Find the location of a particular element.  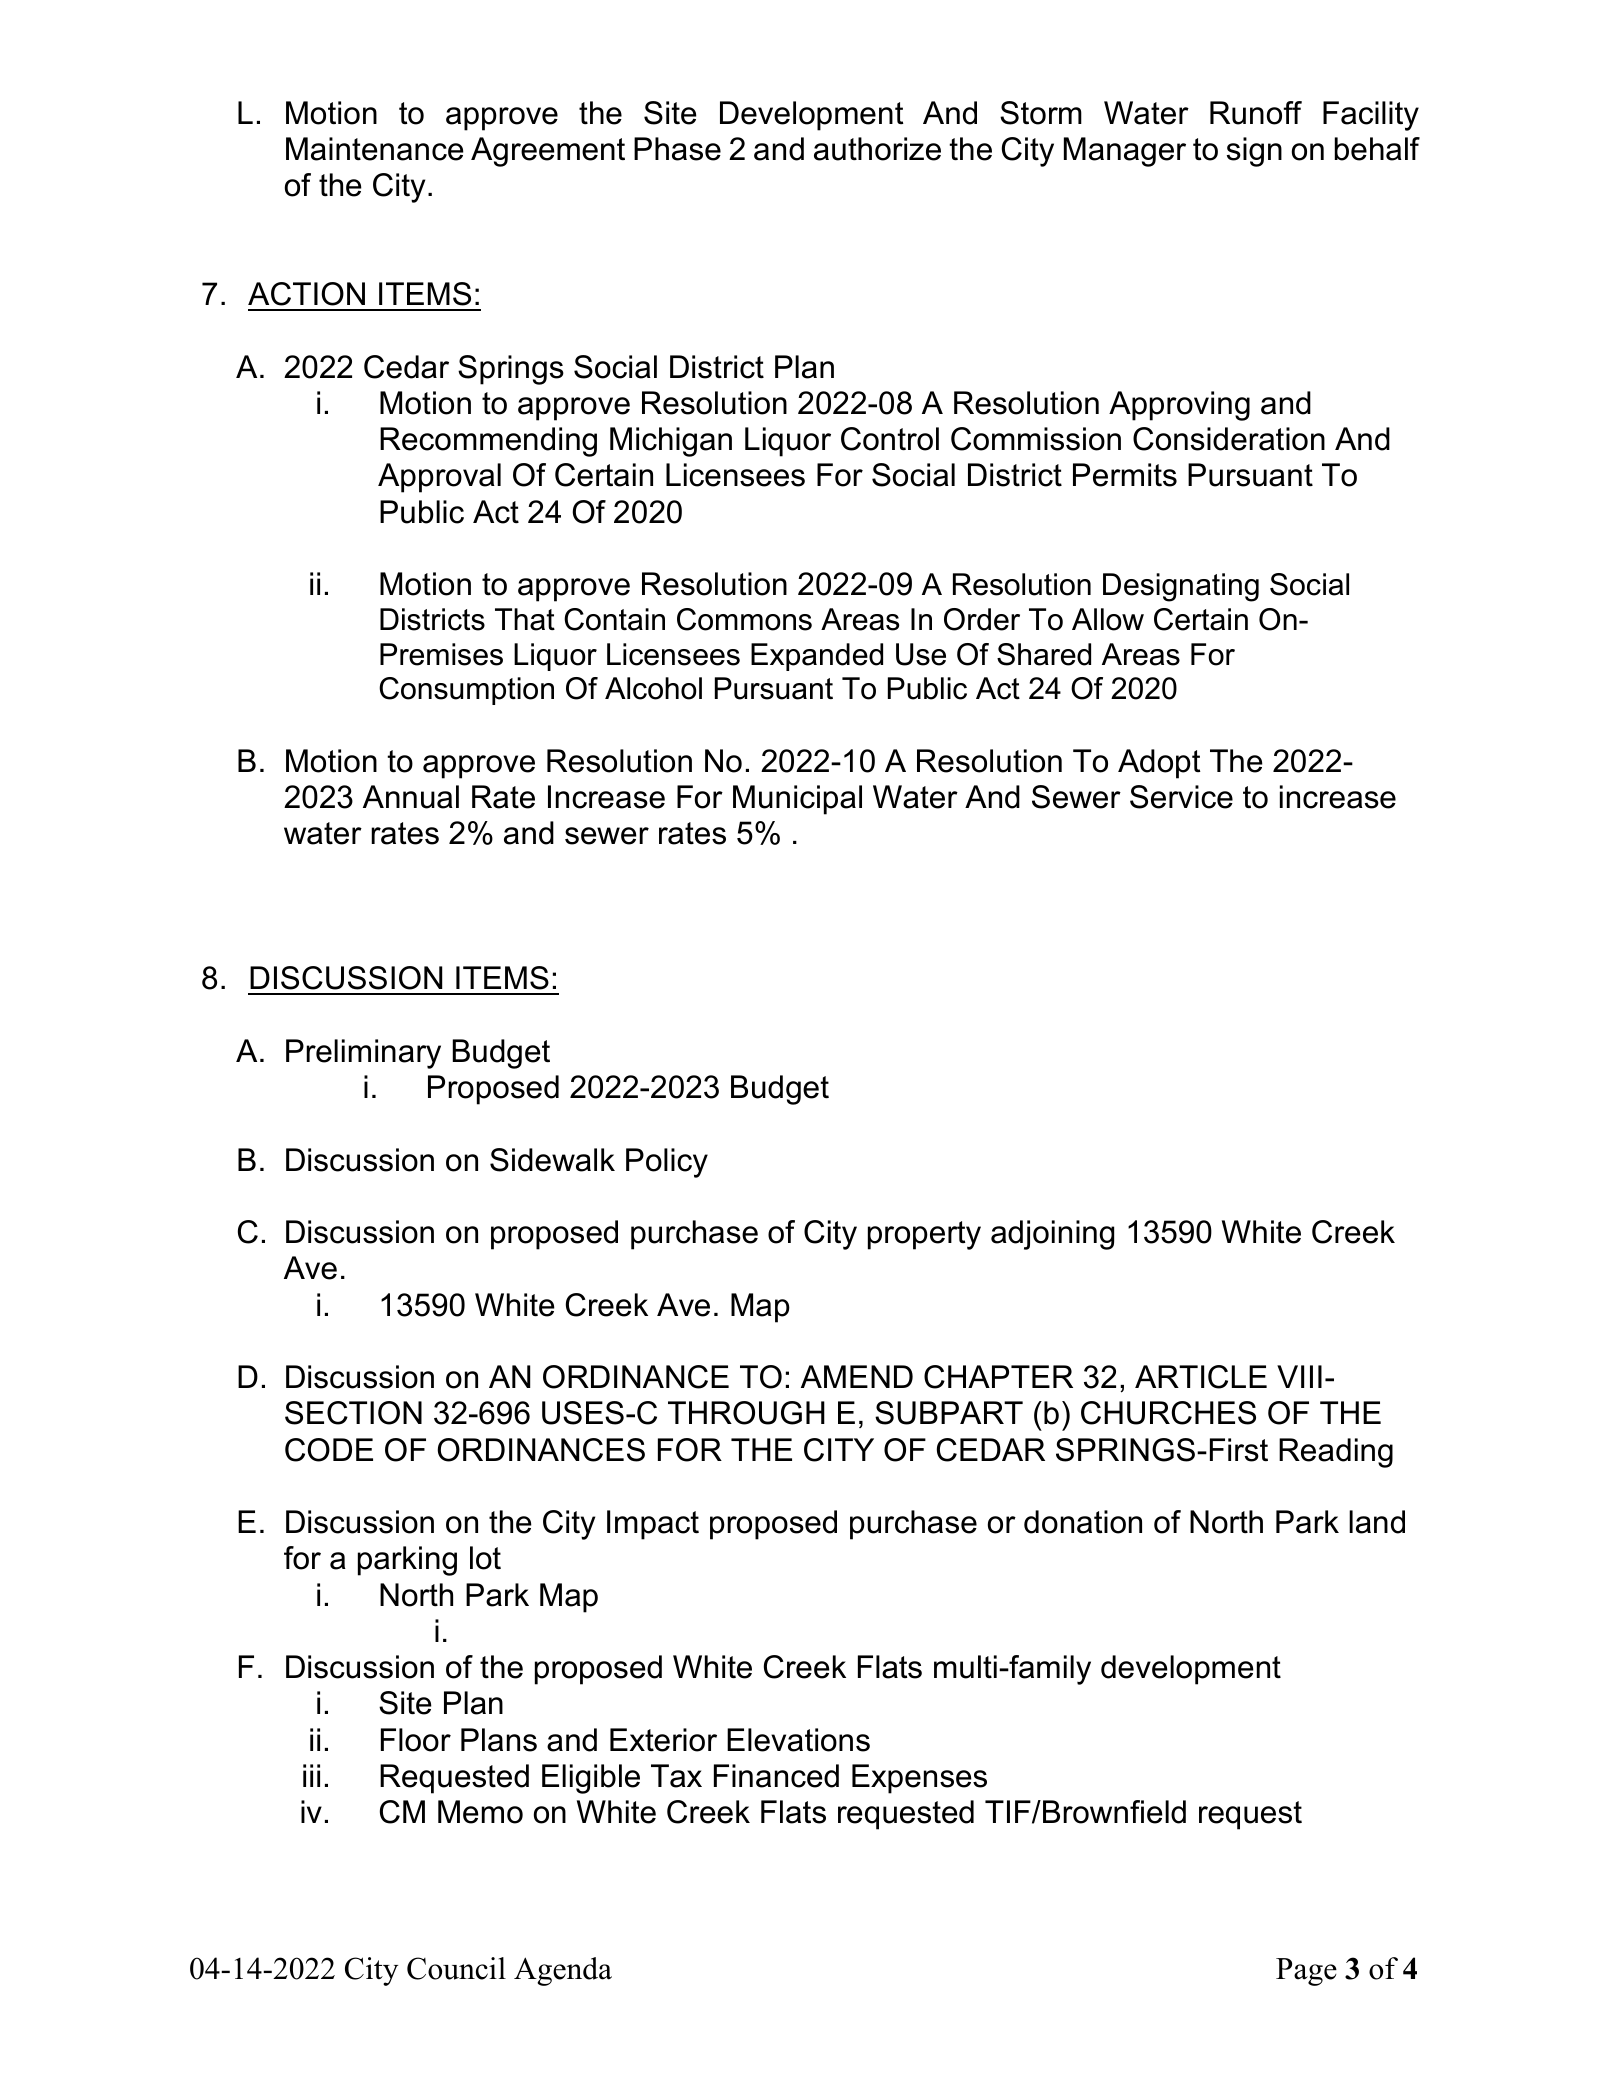

Impact is located at coordinates (653, 1525).
